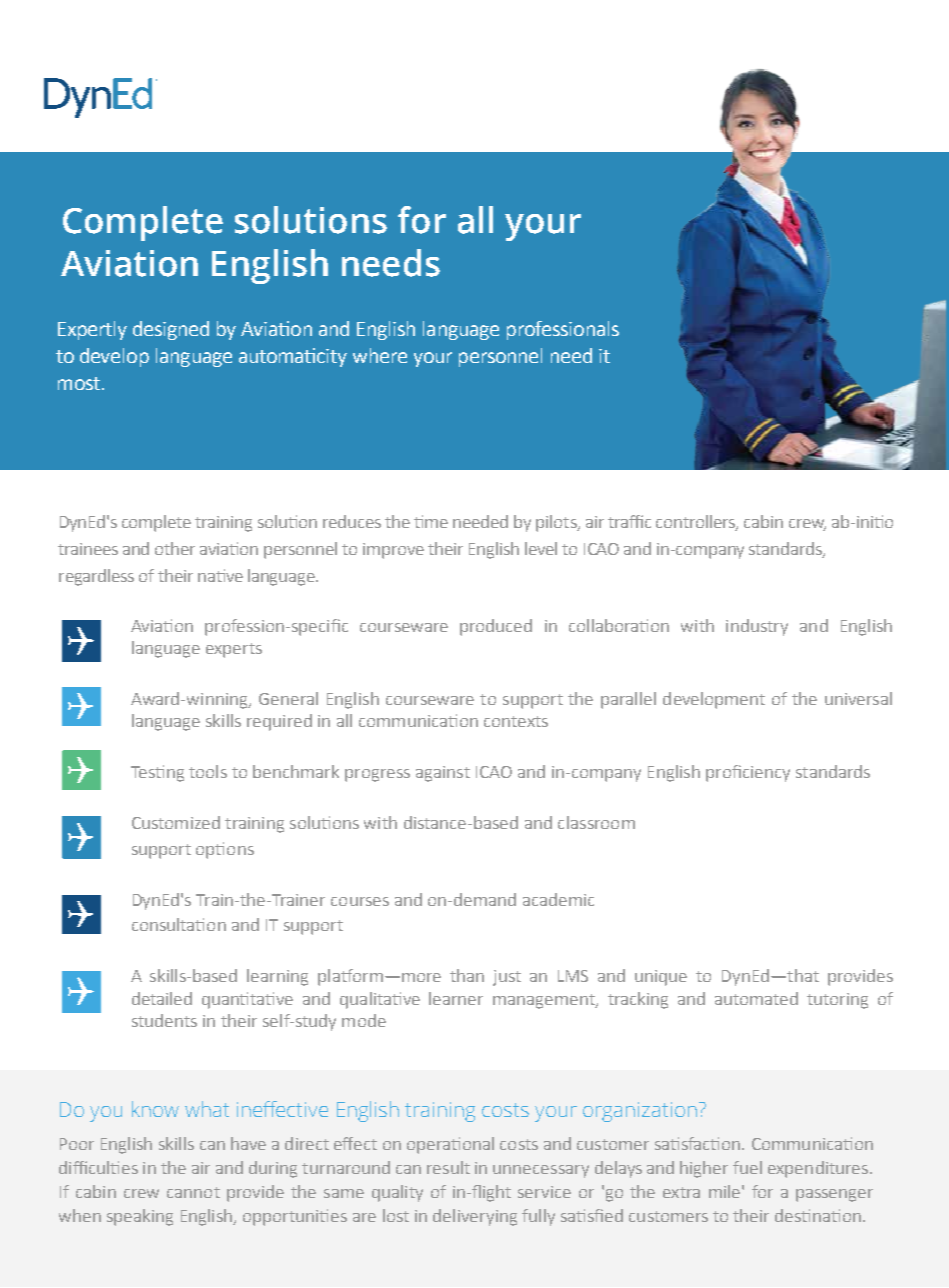 Image resolution: width=949 pixels, height=1288 pixels. I want to click on against, so click(443, 774).
